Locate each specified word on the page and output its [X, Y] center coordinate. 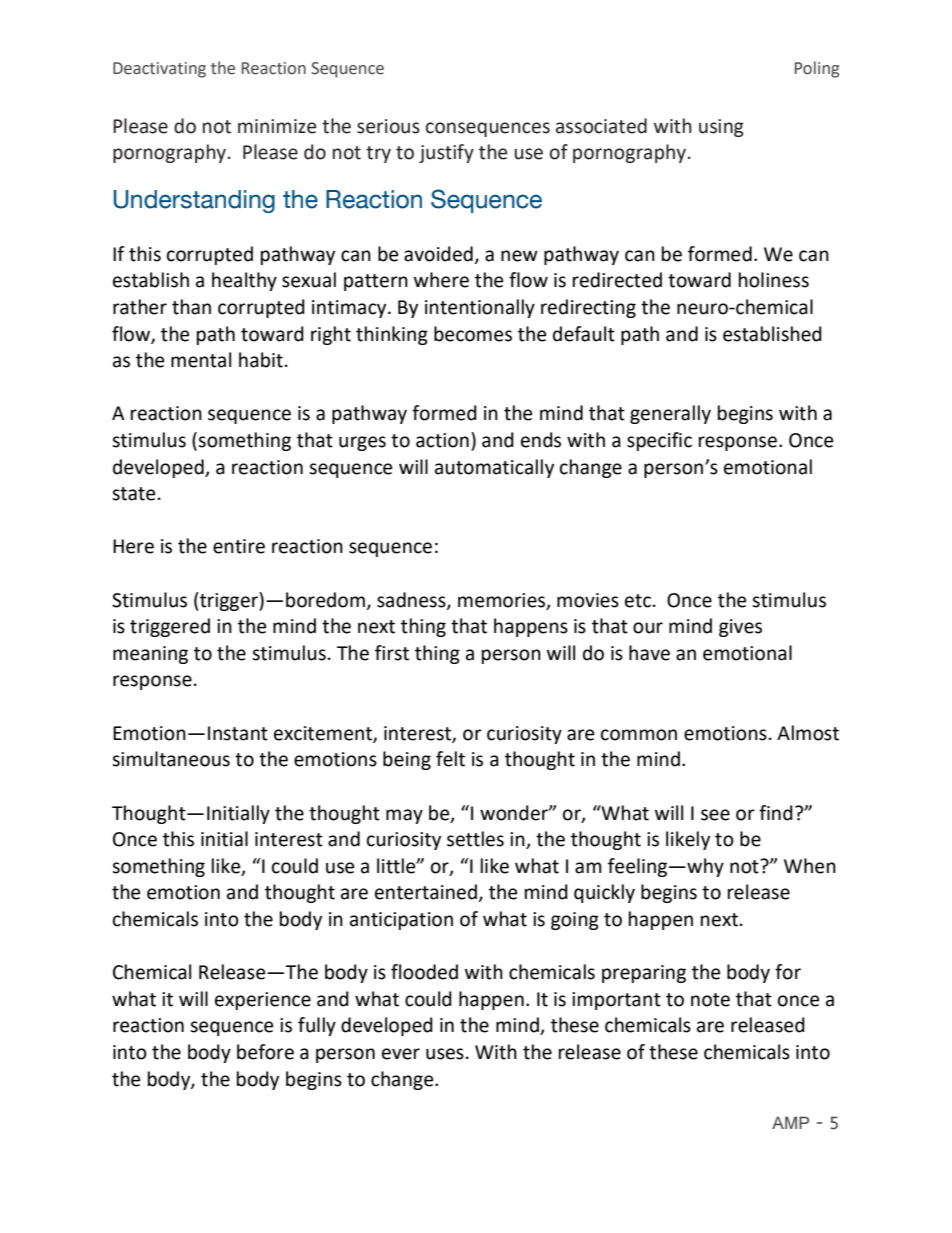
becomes [473, 334]
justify [446, 153]
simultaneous [171, 759]
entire [239, 546]
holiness [774, 280]
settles [475, 839]
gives [740, 628]
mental [201, 360]
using [721, 128]
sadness [412, 600]
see [715, 815]
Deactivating [159, 70]
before [265, 1052]
